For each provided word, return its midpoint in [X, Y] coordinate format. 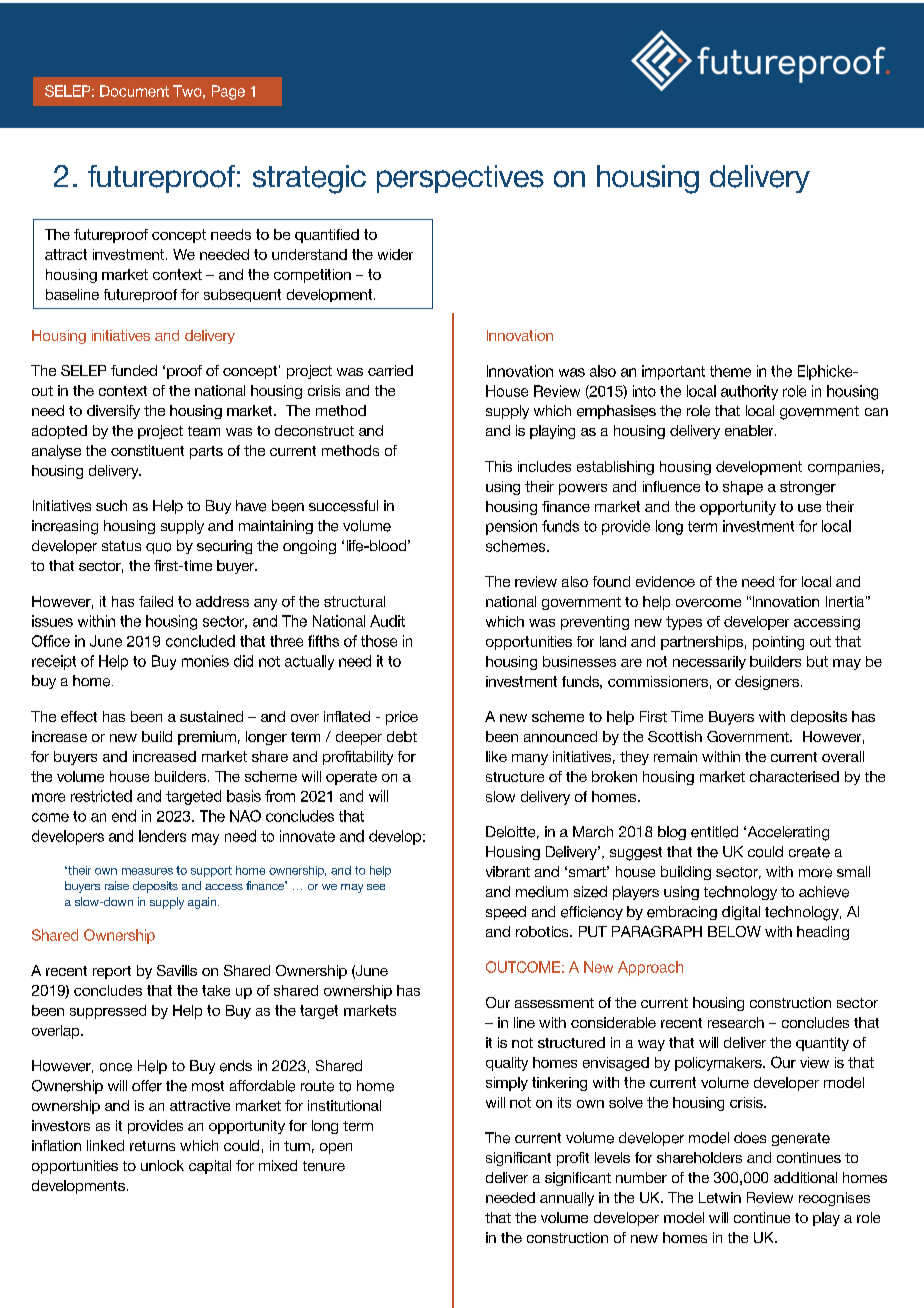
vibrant [508, 871]
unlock [162, 1165]
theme [730, 371]
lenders [162, 836]
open [336, 1148]
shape [743, 488]
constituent [147, 450]
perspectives [460, 179]
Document [134, 91]
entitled [714, 832]
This [498, 466]
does [750, 1138]
